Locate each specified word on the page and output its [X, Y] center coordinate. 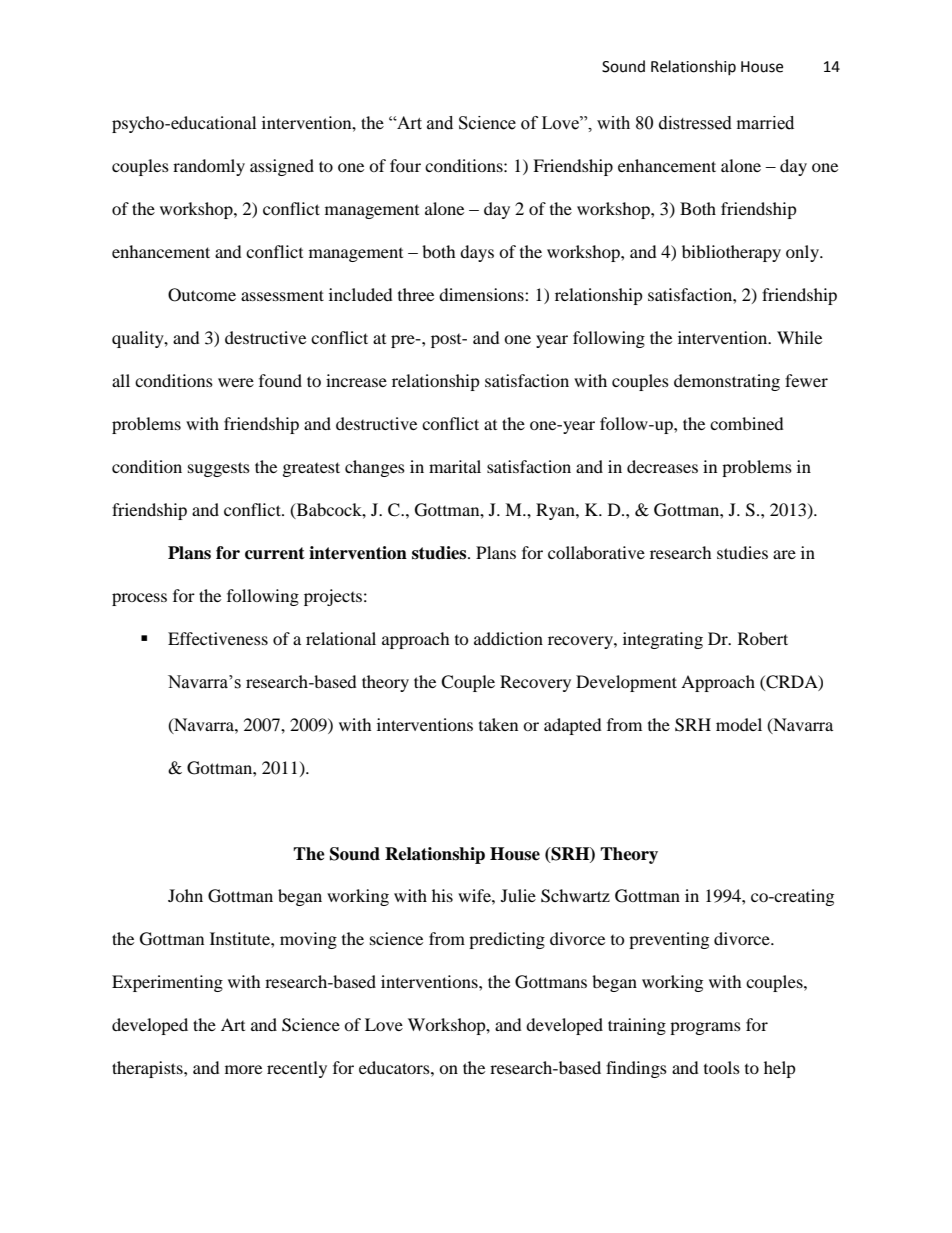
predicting [507, 940]
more [243, 1069]
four [405, 165]
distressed [695, 123]
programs [705, 1028]
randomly [209, 167]
